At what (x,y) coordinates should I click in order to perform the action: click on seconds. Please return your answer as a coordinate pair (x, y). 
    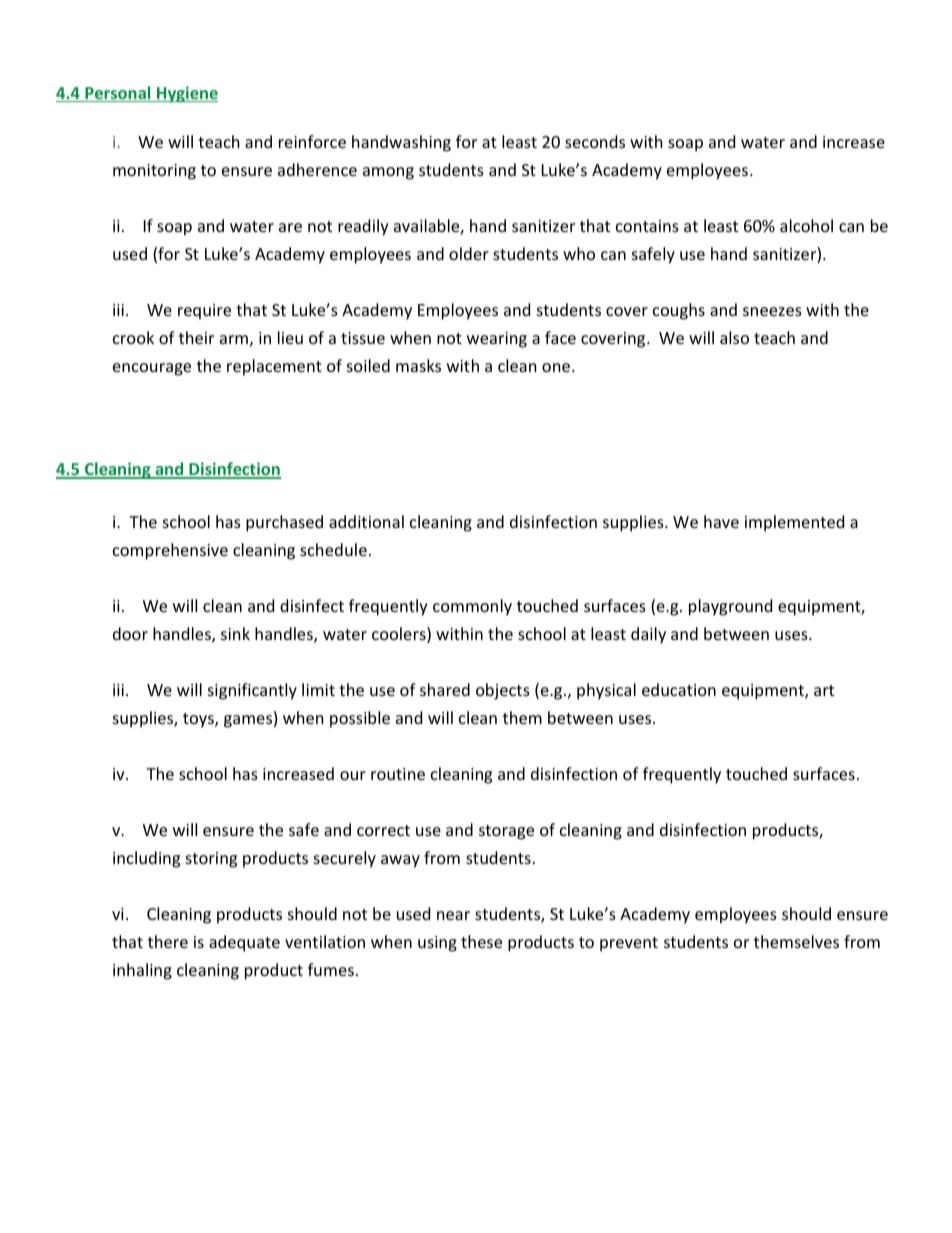
    Looking at the image, I should click on (595, 141).
